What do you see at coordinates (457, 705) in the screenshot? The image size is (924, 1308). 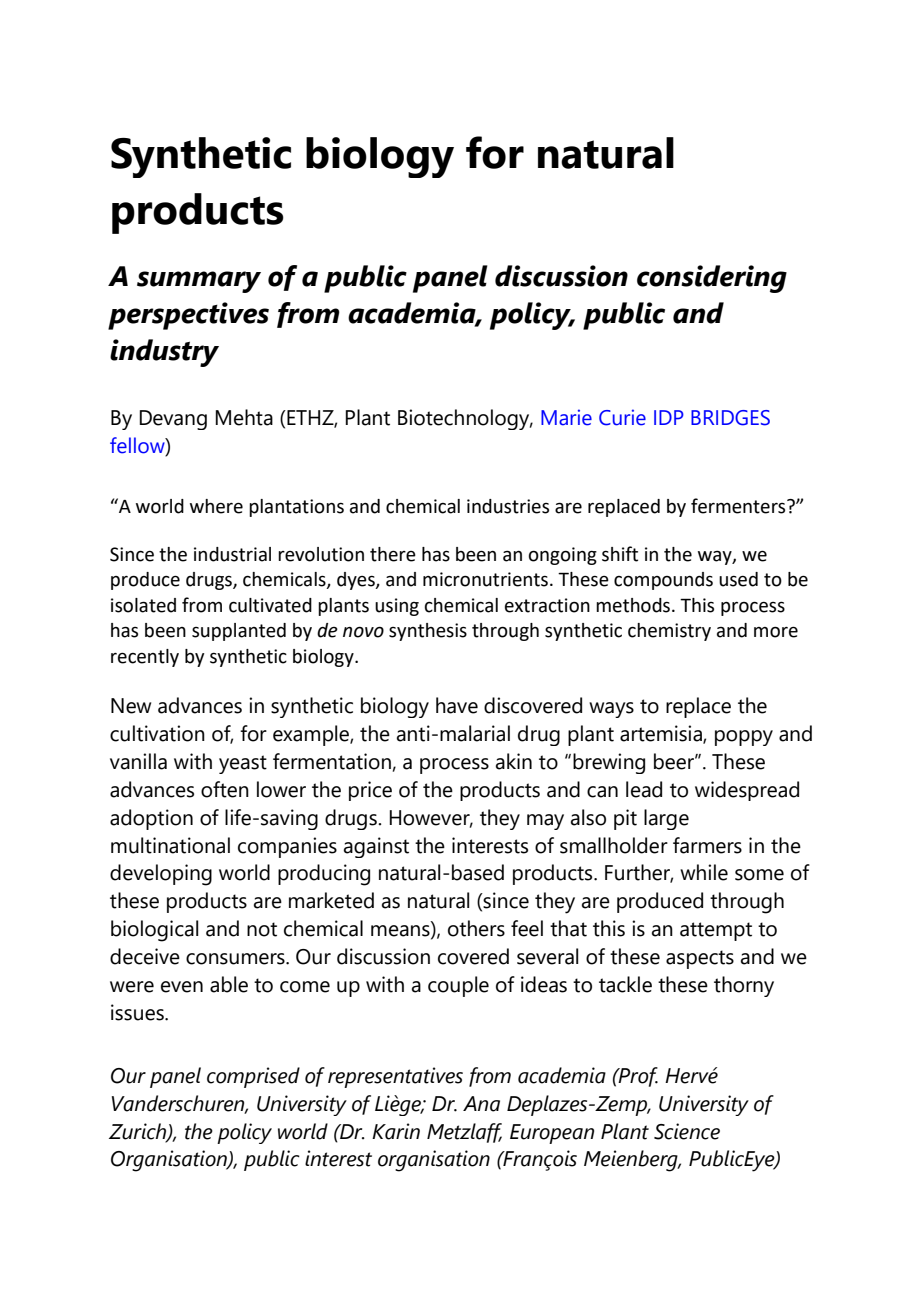 I see `have` at bounding box center [457, 705].
